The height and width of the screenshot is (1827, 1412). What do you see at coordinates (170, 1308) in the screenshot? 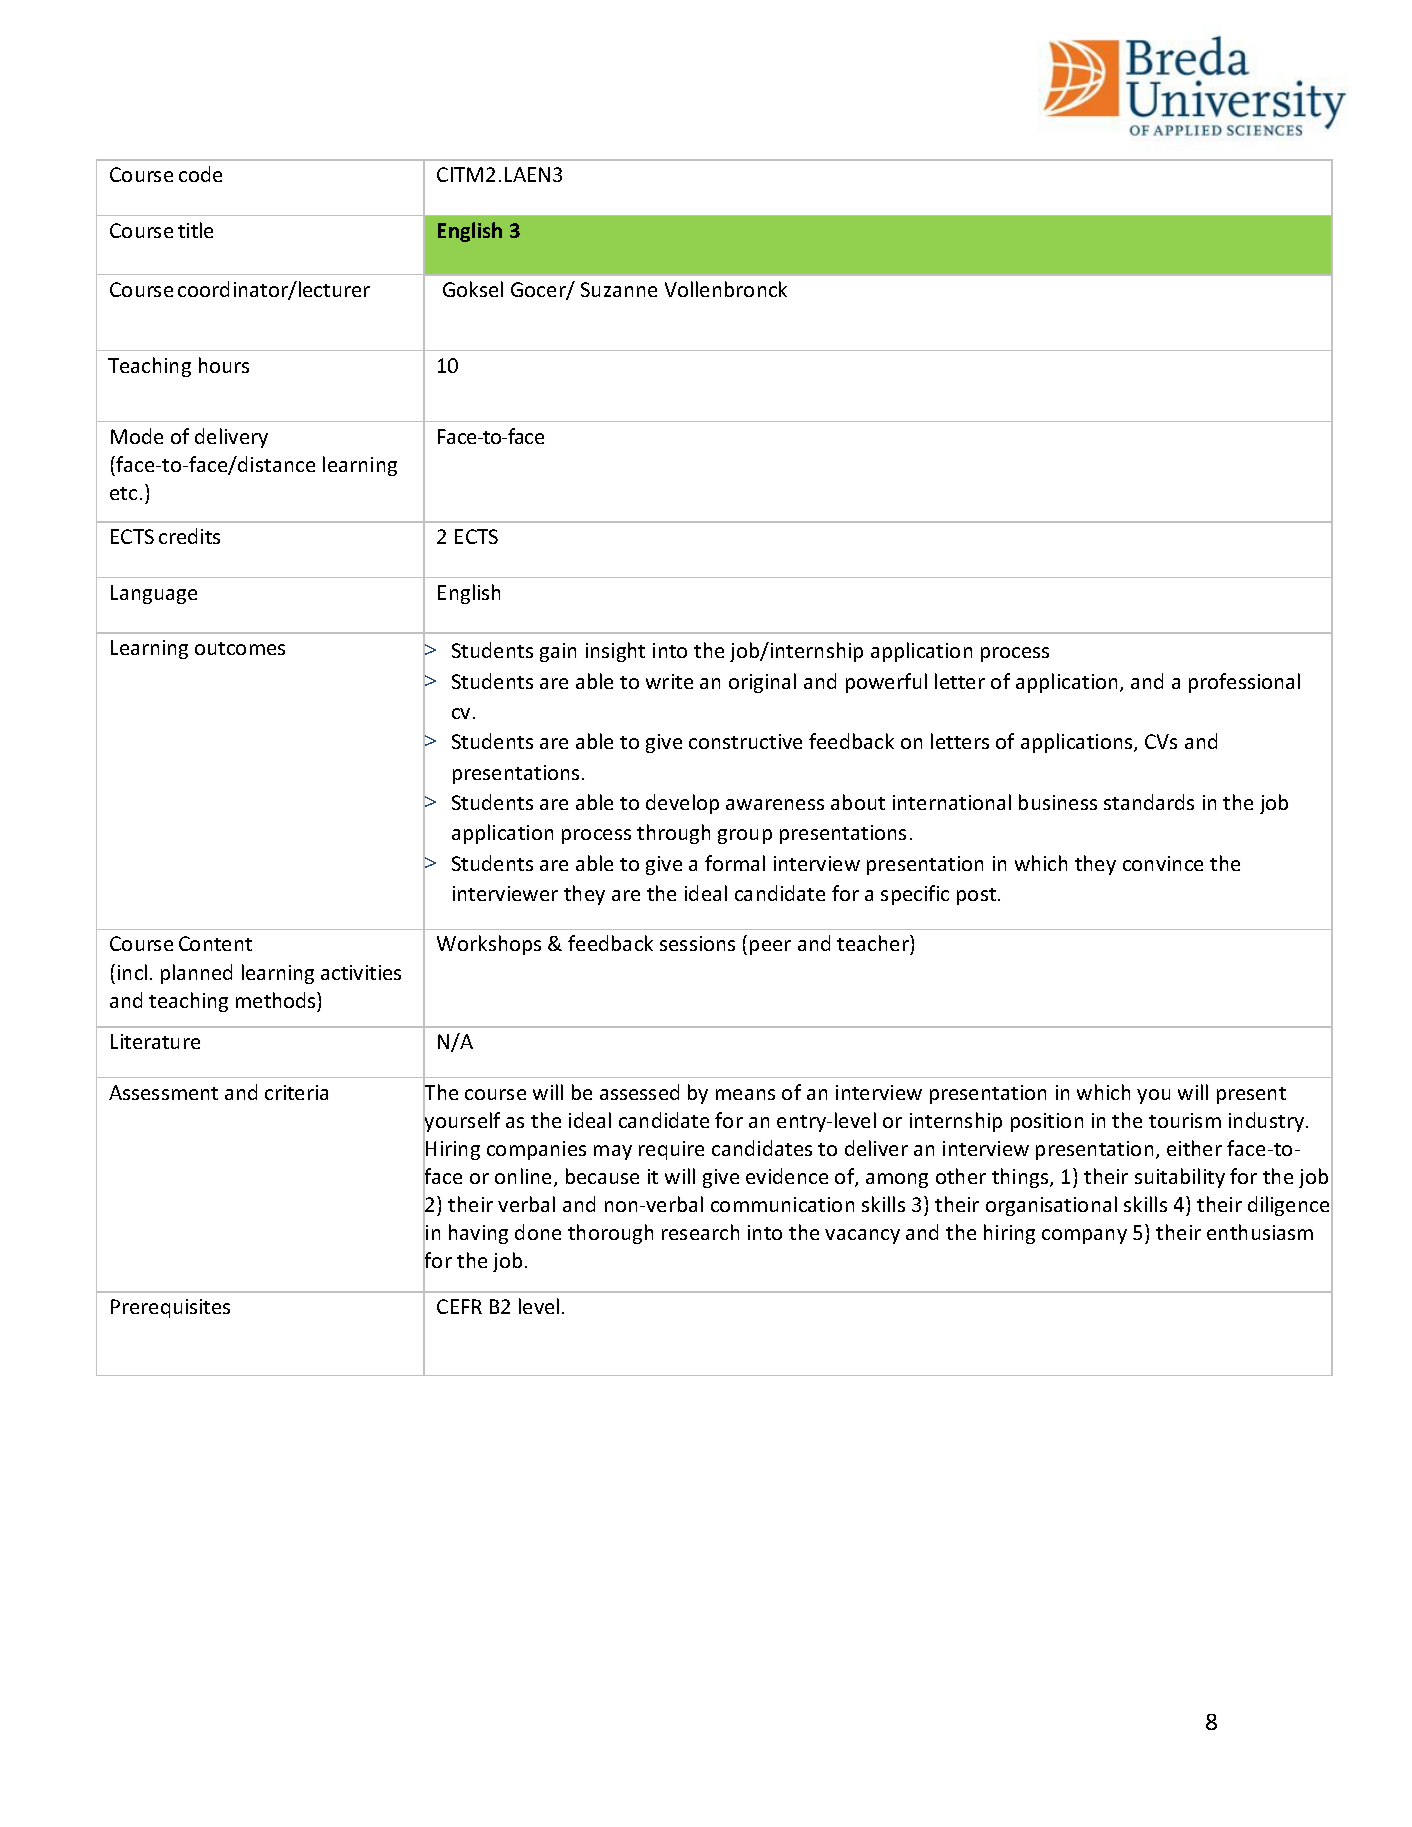
I see `Prerequisites` at bounding box center [170, 1308].
